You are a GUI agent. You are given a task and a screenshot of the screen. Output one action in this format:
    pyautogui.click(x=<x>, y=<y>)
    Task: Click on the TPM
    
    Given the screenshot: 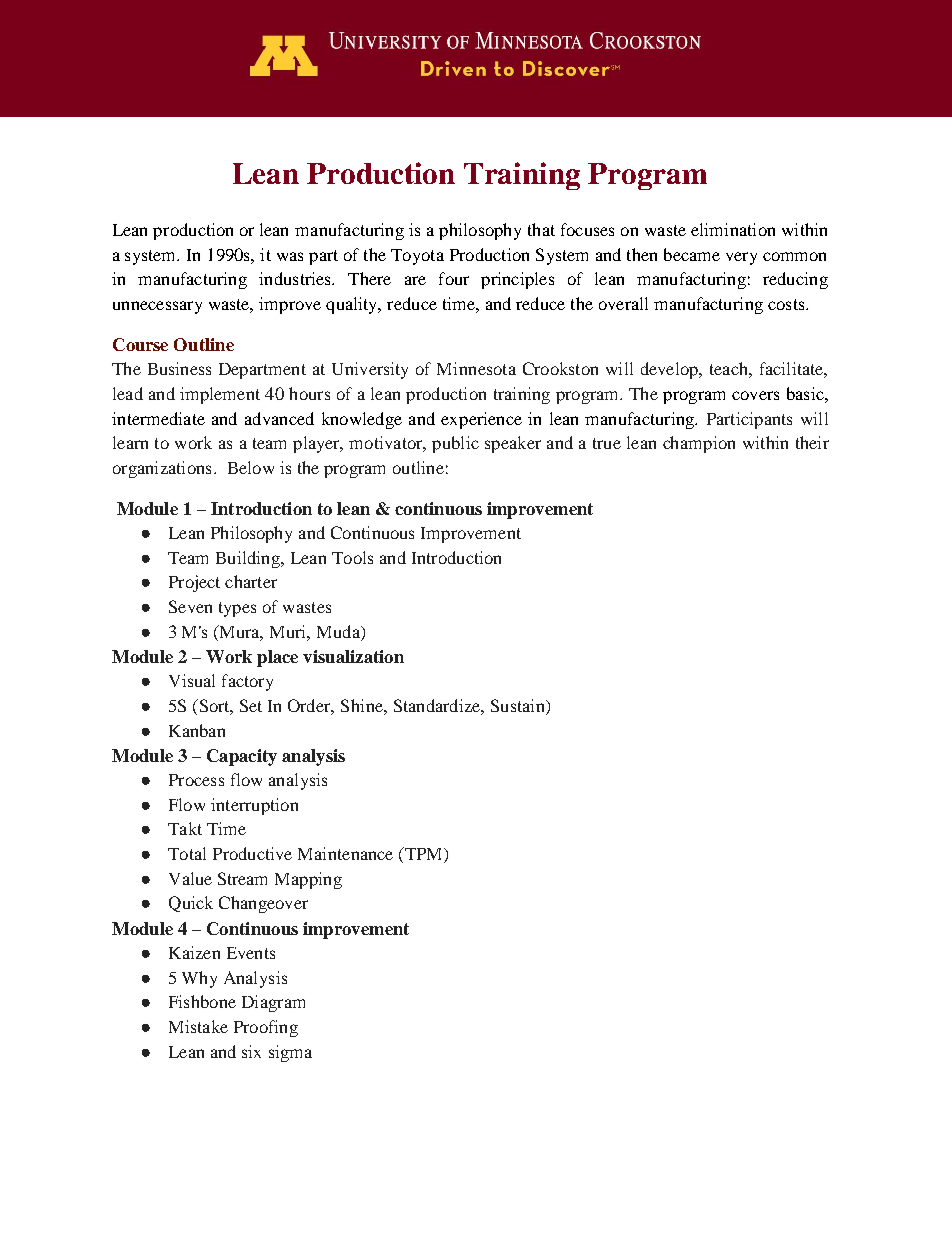 What is the action you would take?
    pyautogui.click(x=424, y=855)
